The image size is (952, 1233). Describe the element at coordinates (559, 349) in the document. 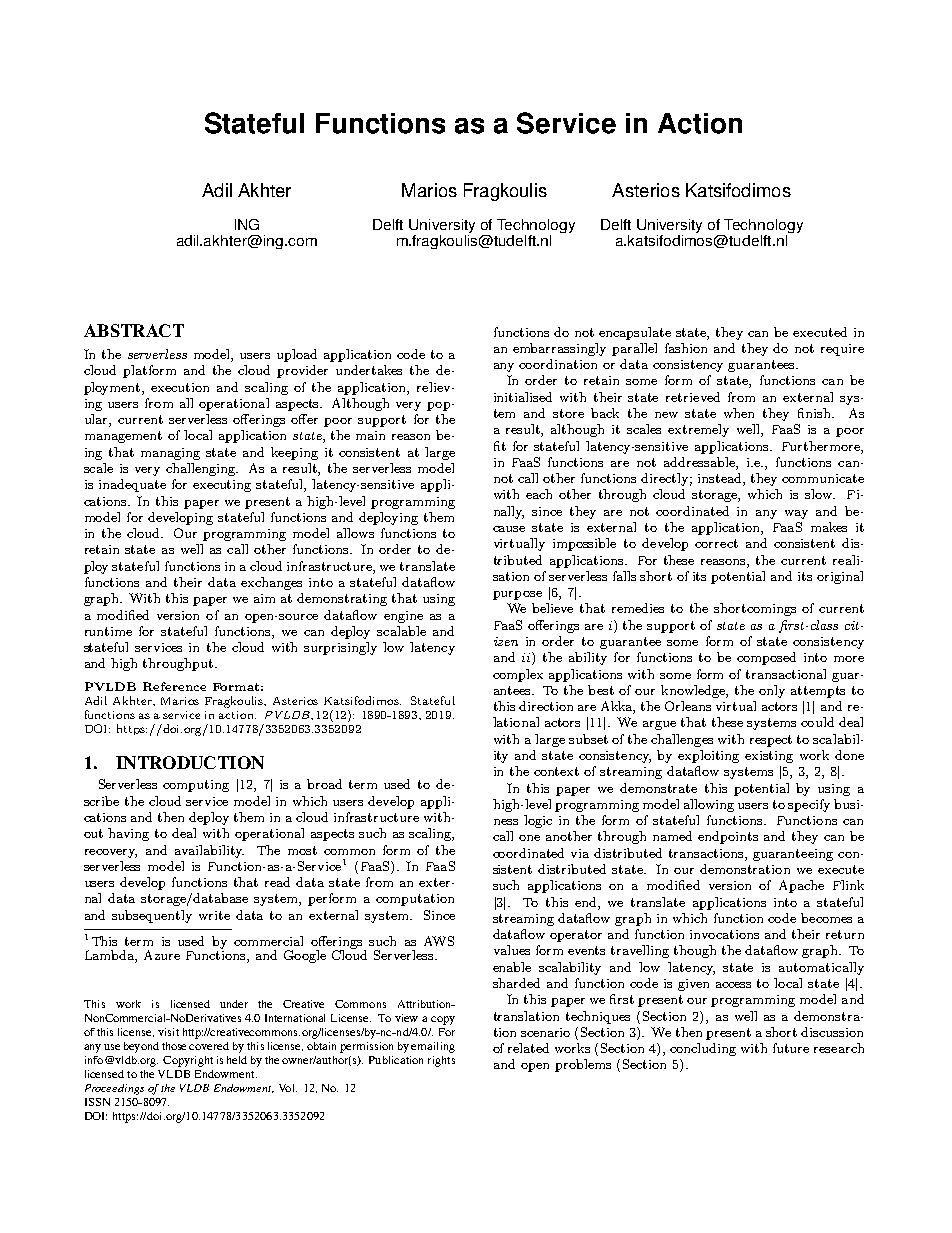

I see `embarrassingly` at that location.
